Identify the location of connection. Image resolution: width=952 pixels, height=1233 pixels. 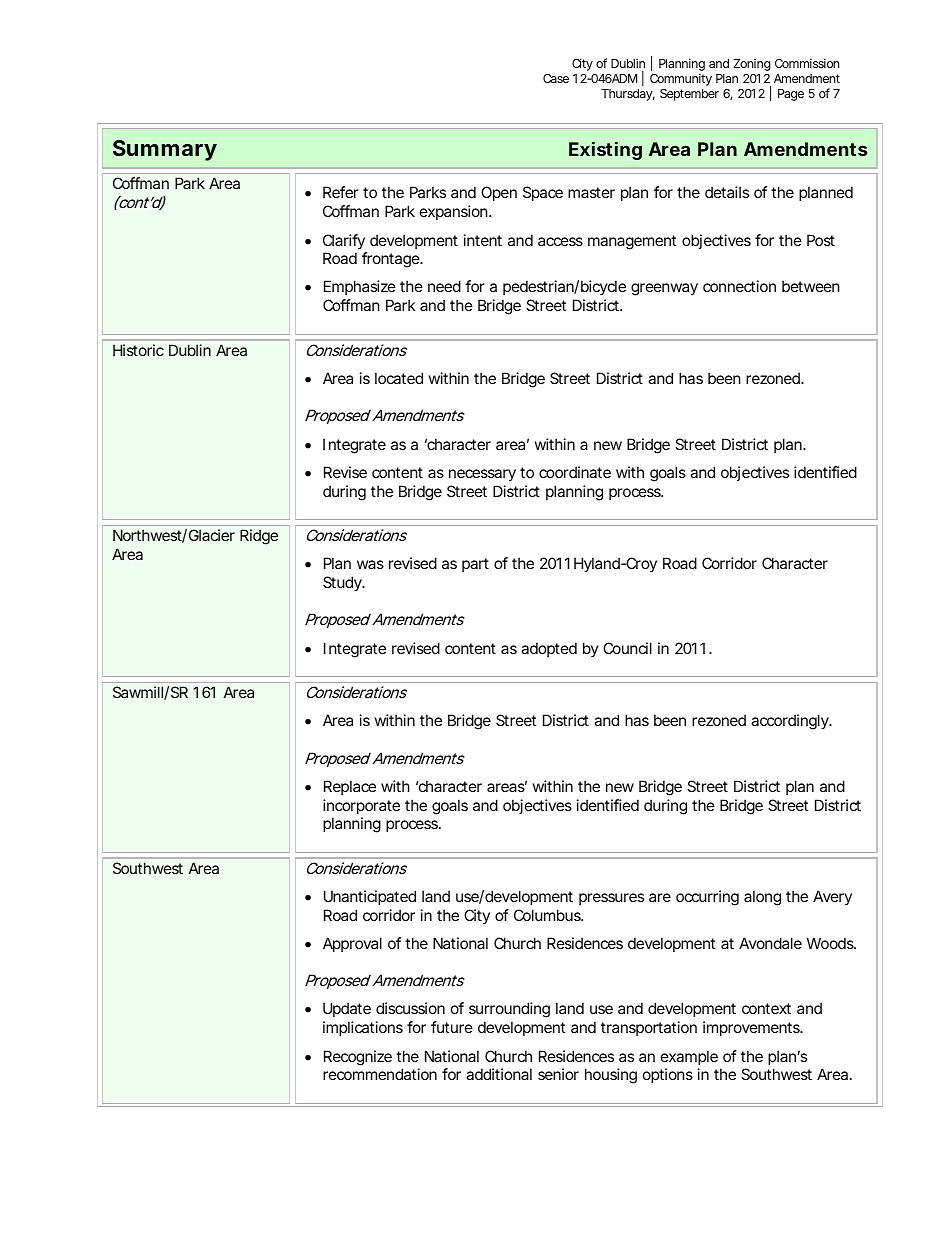
(739, 286).
